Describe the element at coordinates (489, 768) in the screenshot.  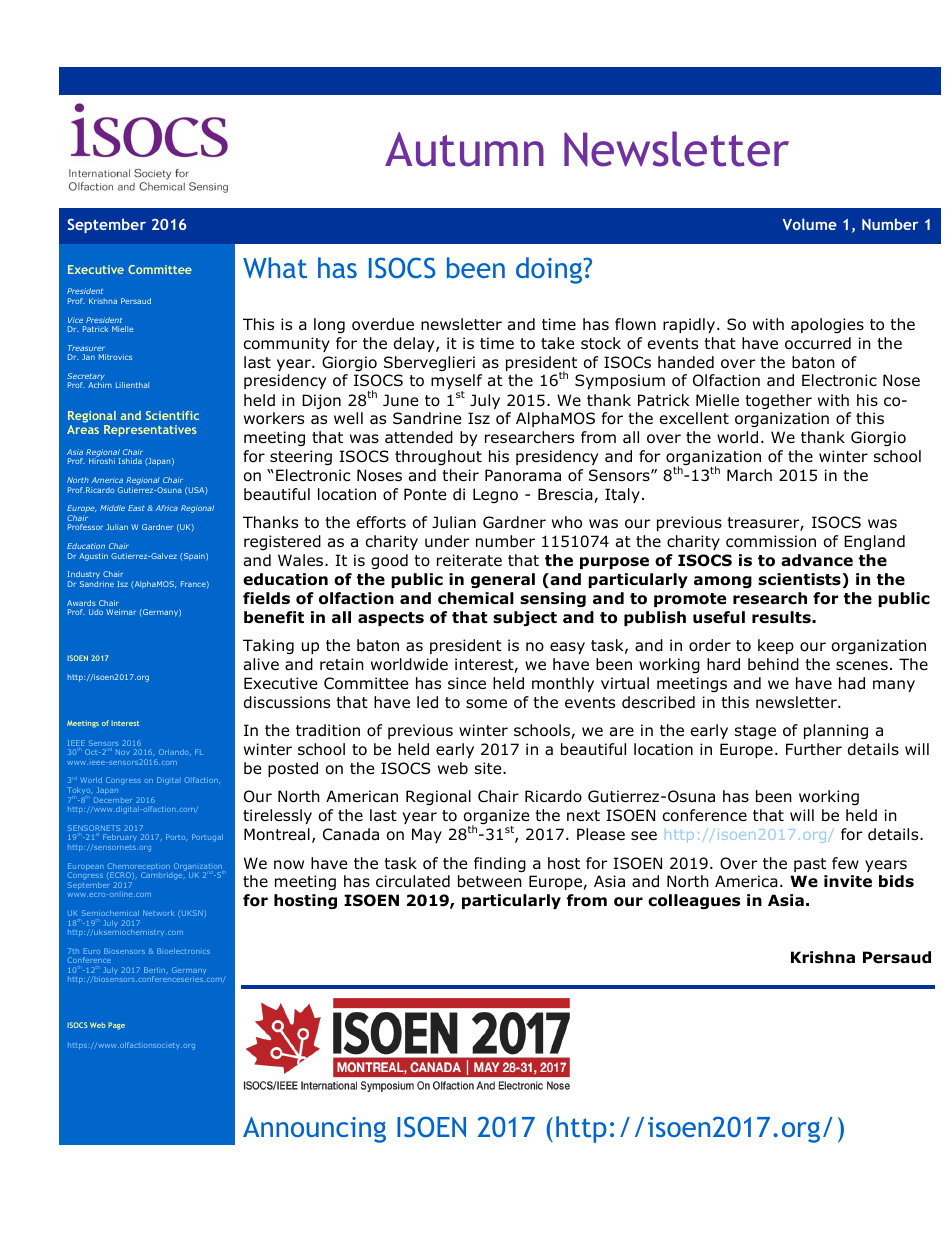
I see `site` at that location.
